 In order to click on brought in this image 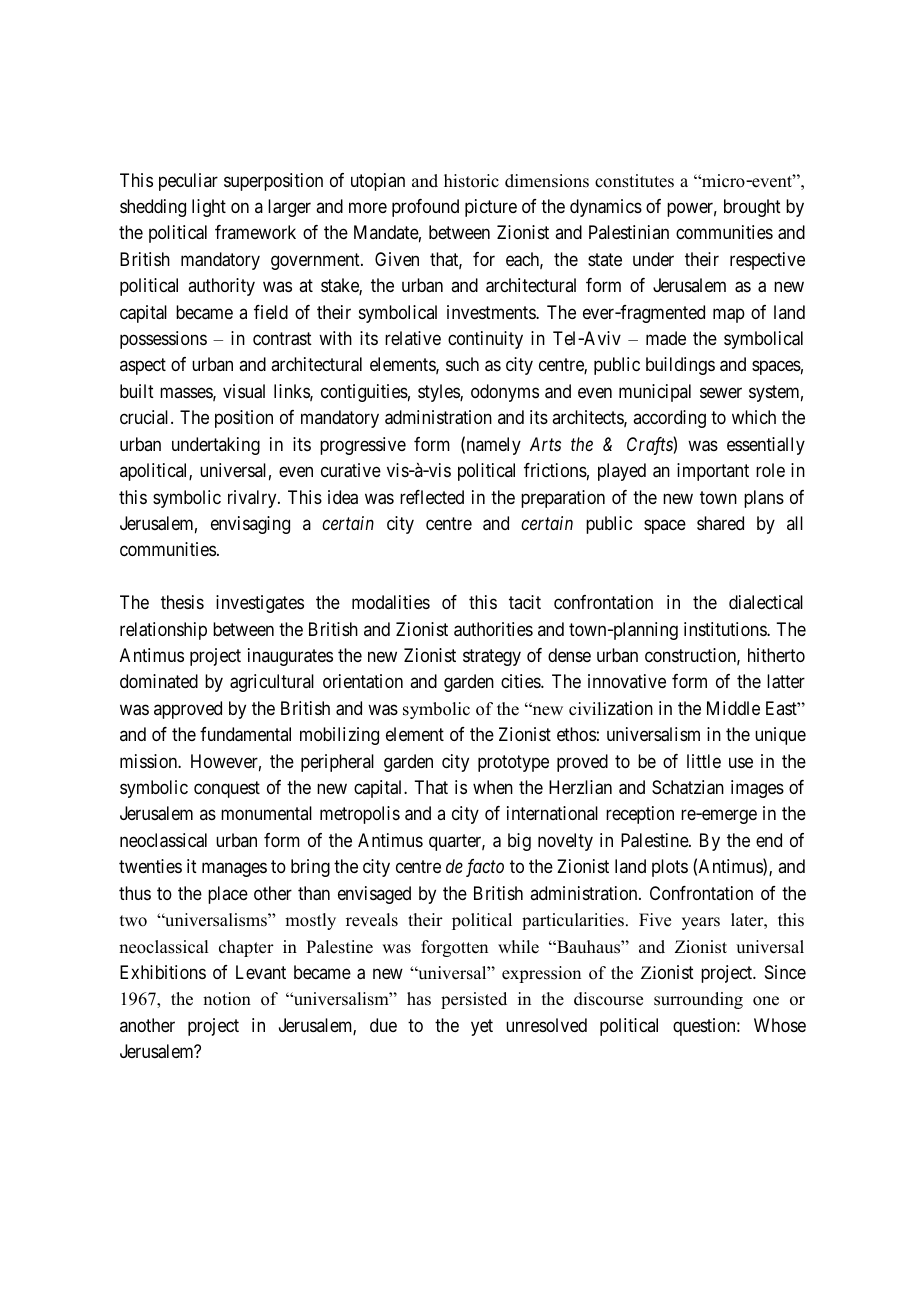, I will do `click(752, 208)`.
